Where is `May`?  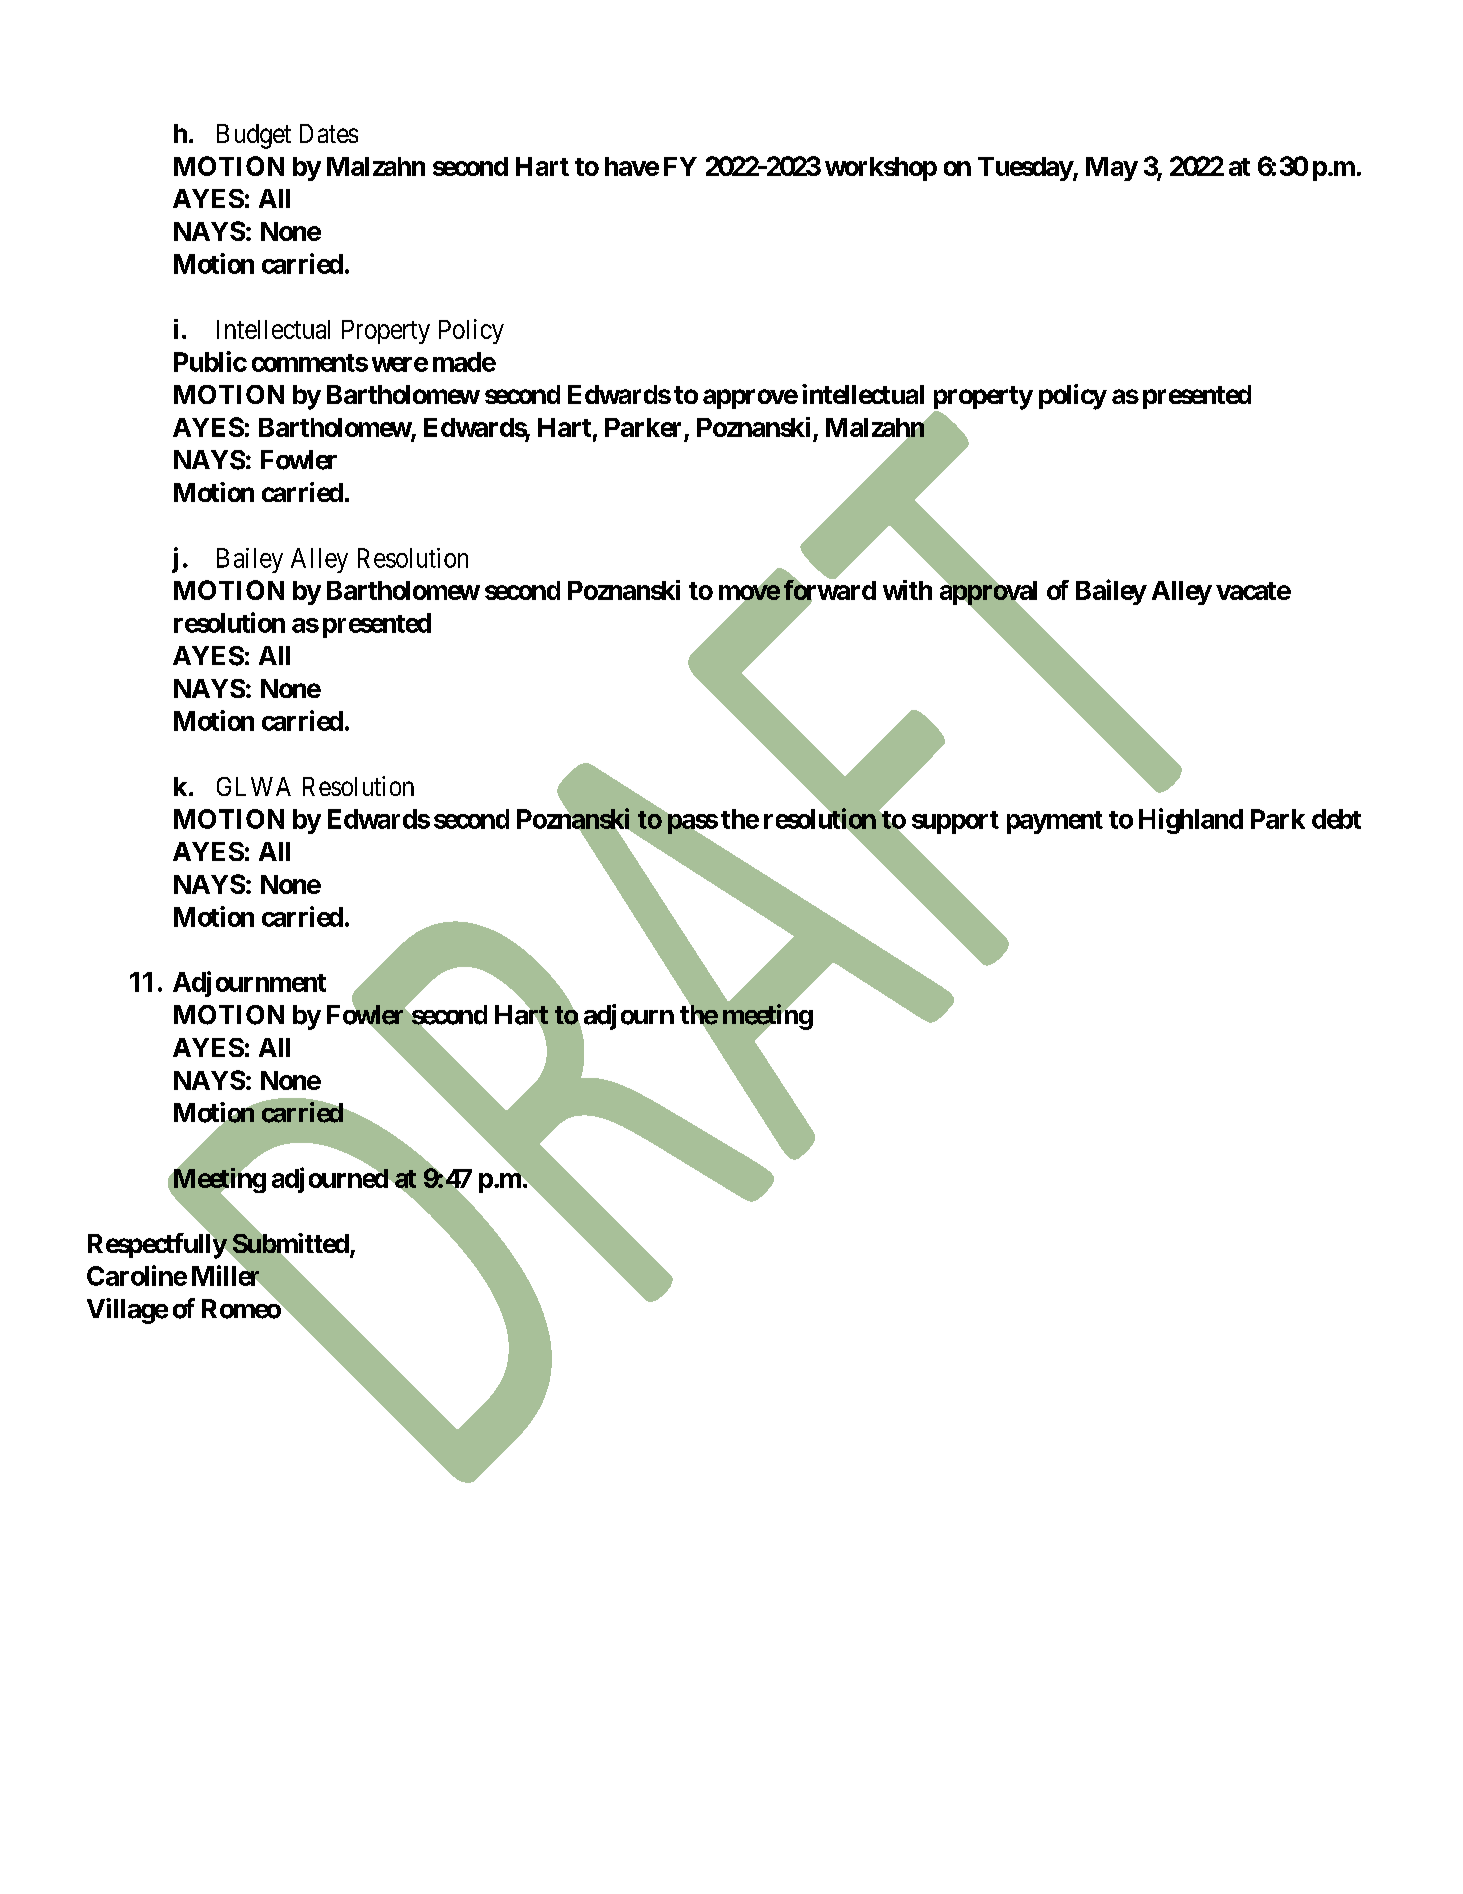
May is located at coordinates (1112, 169).
